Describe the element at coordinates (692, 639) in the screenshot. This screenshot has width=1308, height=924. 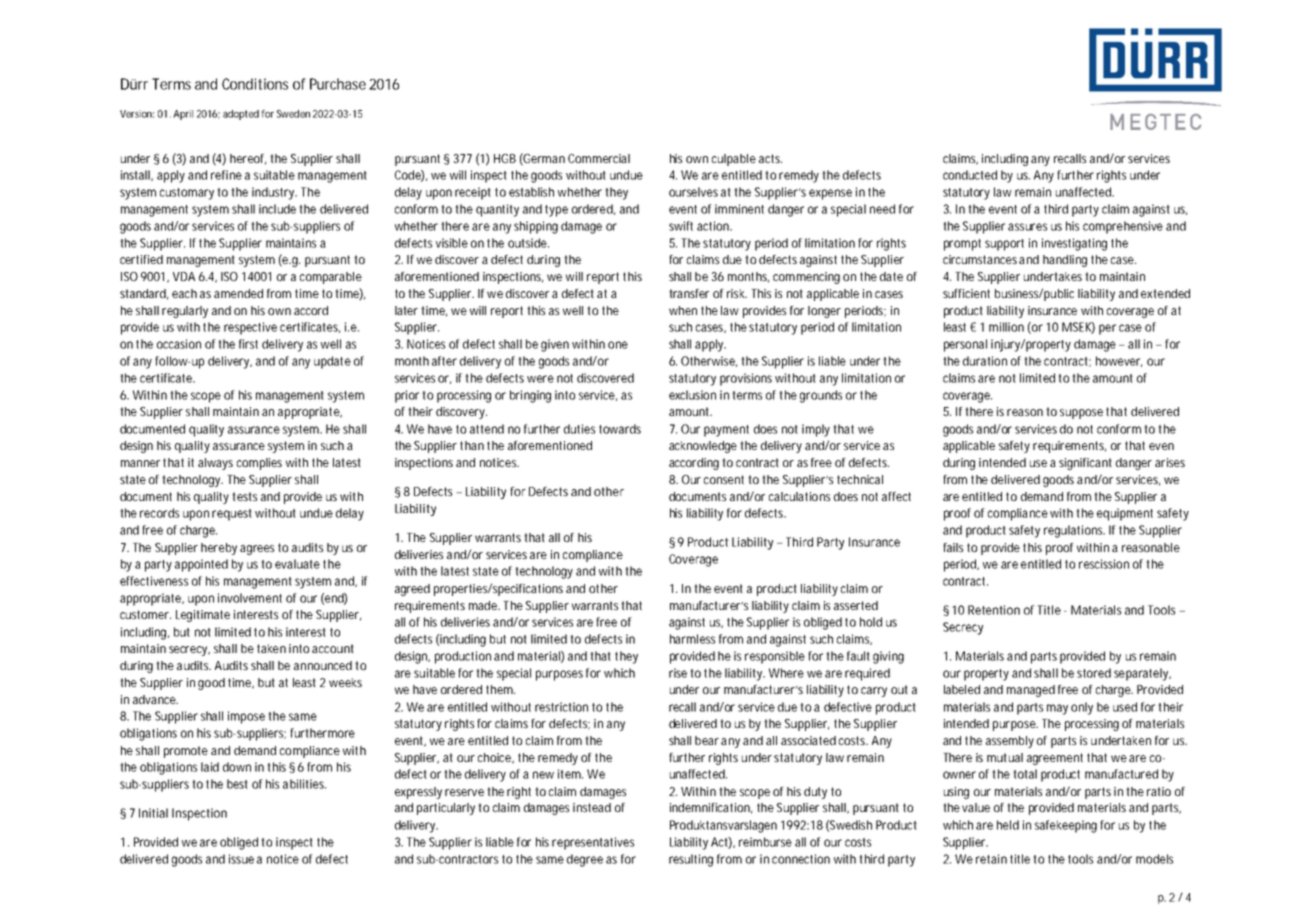
I see `harmless` at that location.
